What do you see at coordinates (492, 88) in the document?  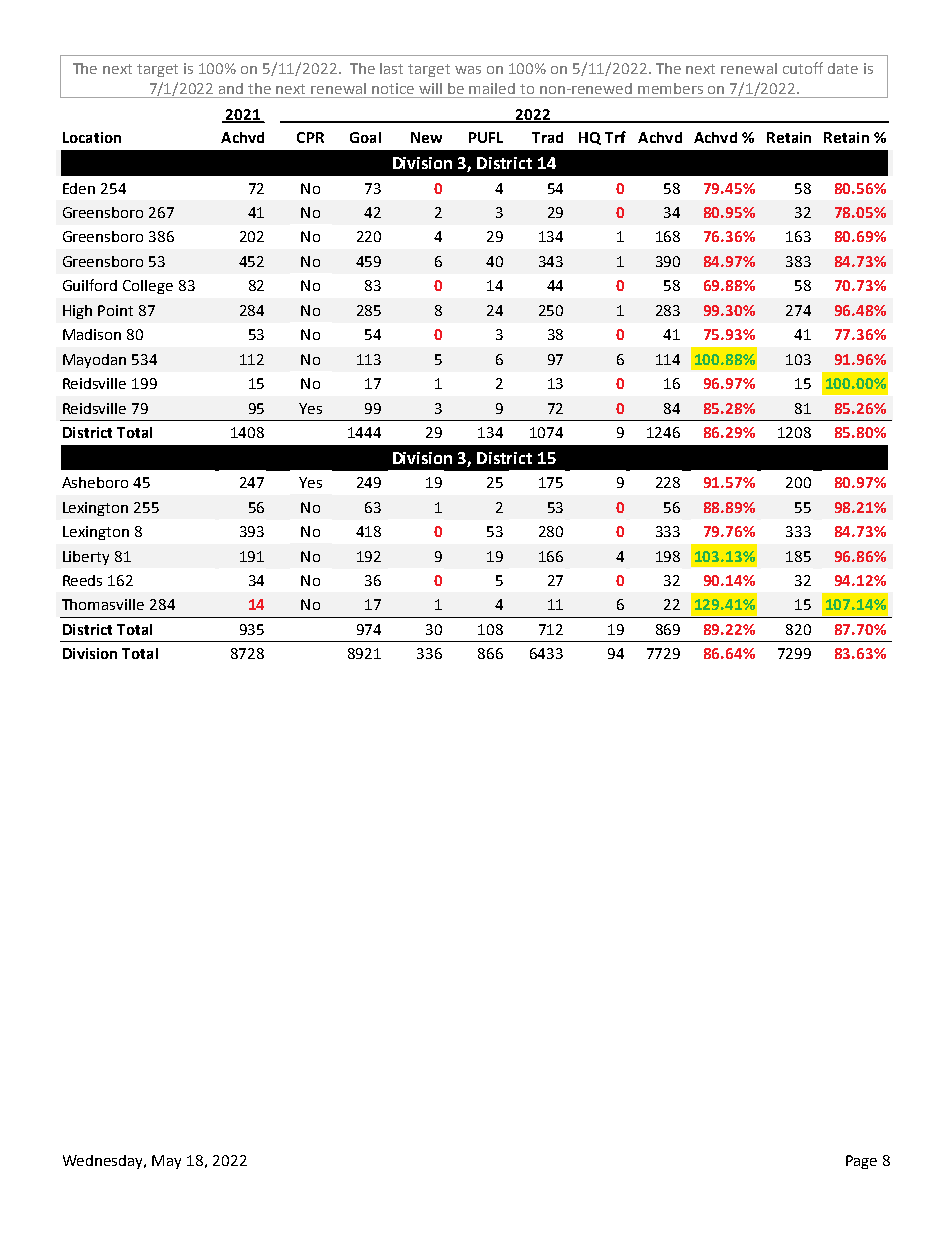 I see `mailed` at bounding box center [492, 88].
